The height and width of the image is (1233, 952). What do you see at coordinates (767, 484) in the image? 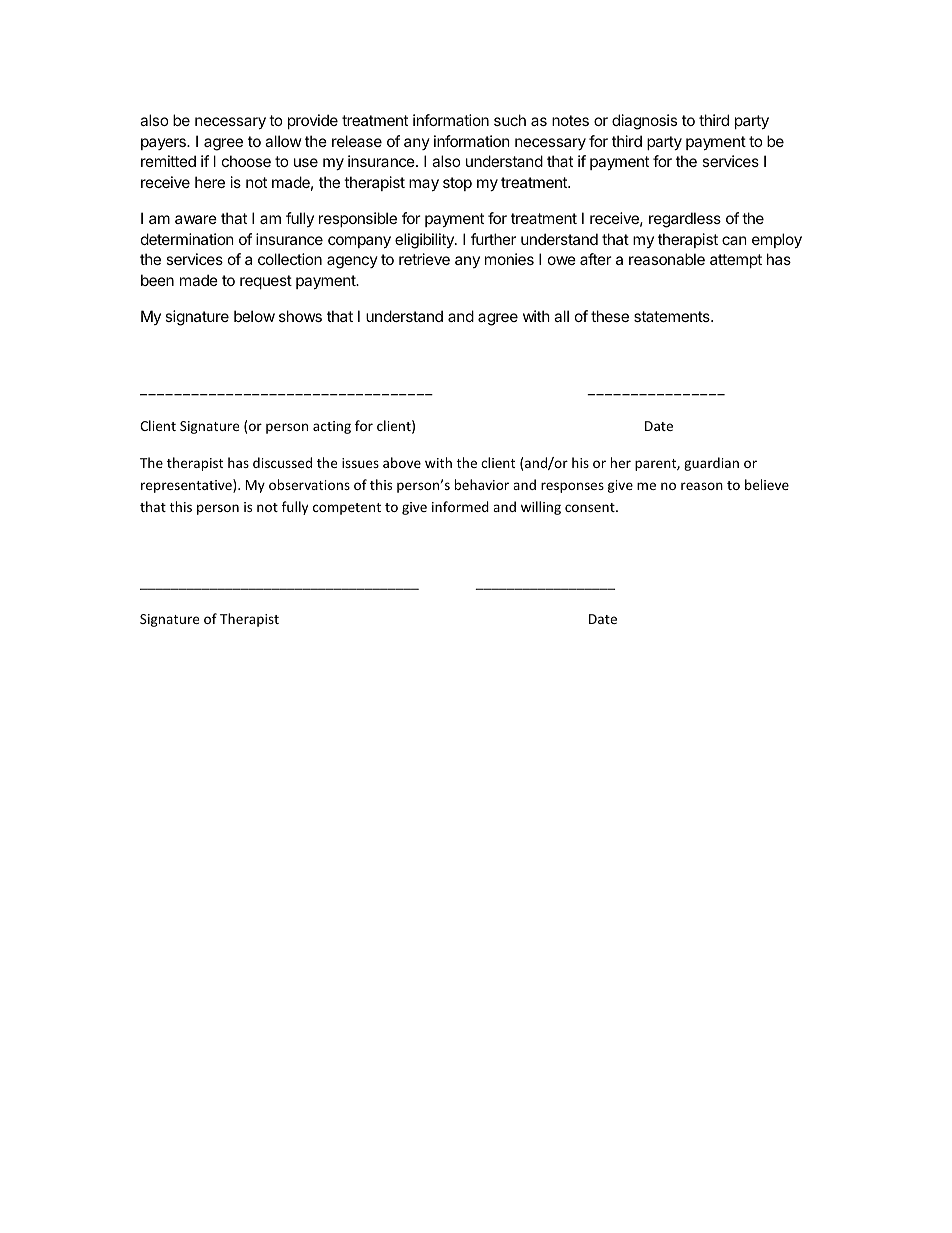
I see `believe` at bounding box center [767, 484].
